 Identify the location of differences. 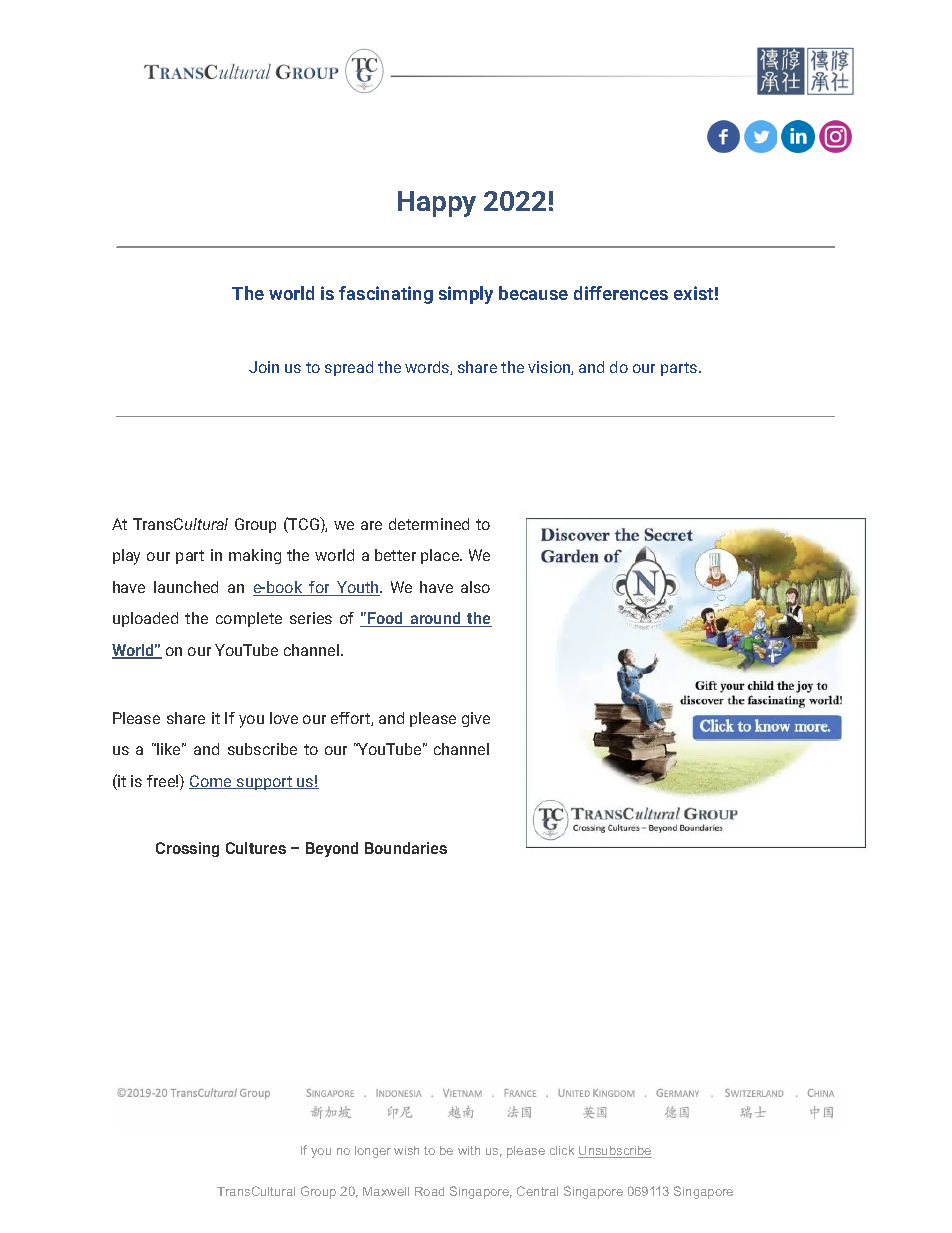
(621, 293).
